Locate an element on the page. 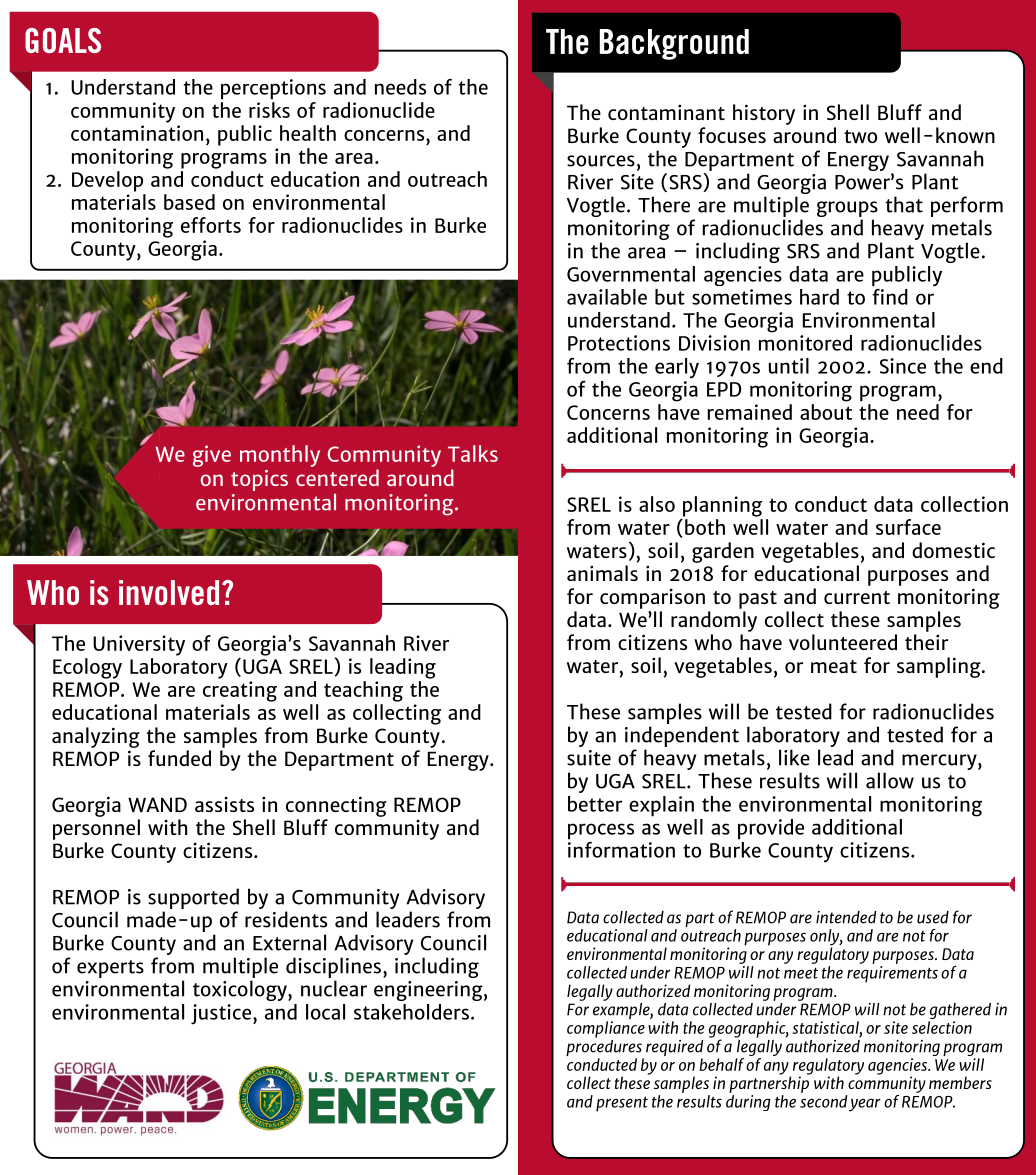 This page has width=1036, height=1175. Since is located at coordinates (903, 366).
